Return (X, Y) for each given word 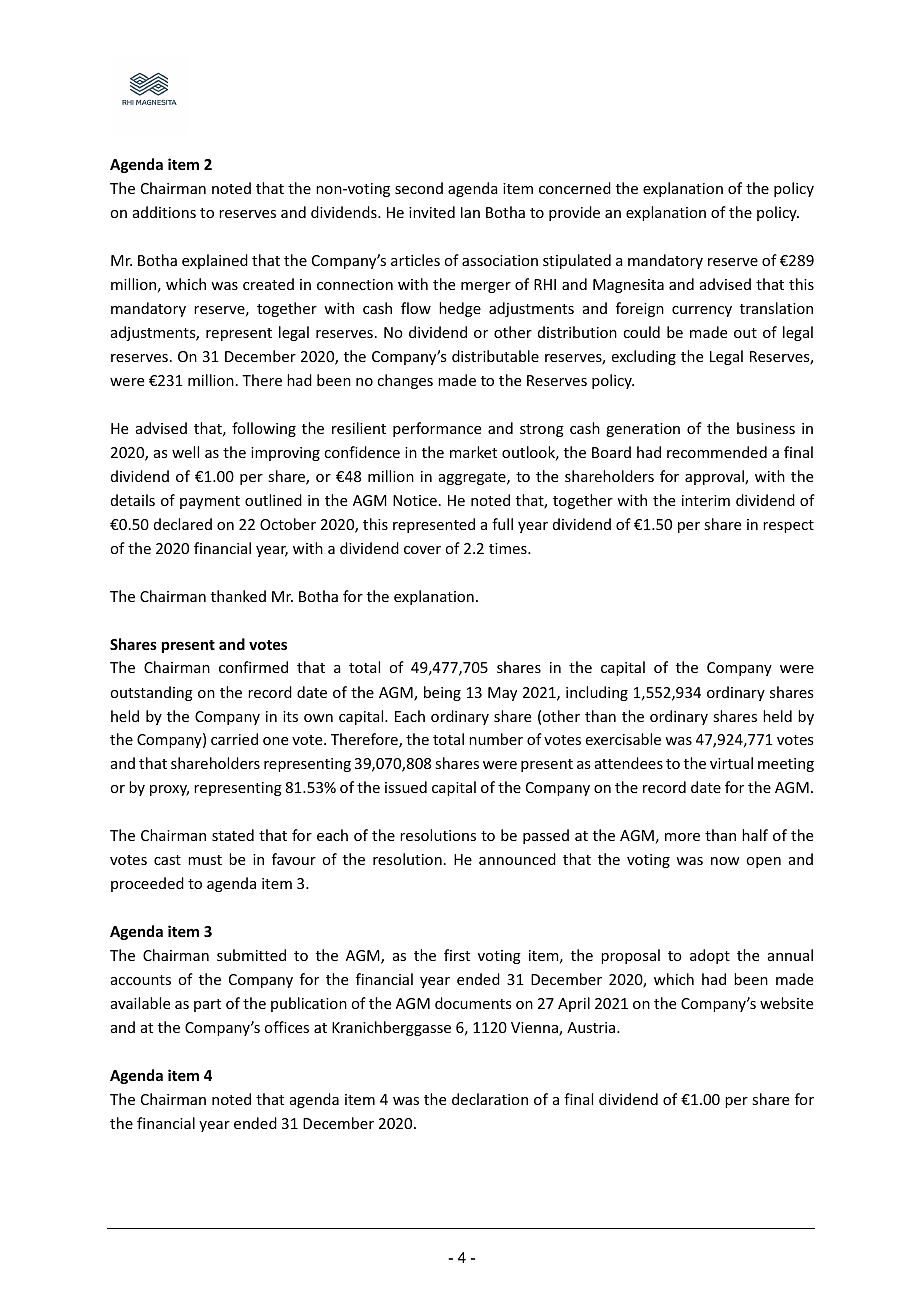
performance (437, 429)
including (597, 693)
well (185, 452)
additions (164, 212)
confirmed (253, 667)
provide (574, 213)
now (725, 861)
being (442, 693)
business (766, 428)
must (205, 860)
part (207, 1005)
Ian (470, 212)
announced (517, 859)
